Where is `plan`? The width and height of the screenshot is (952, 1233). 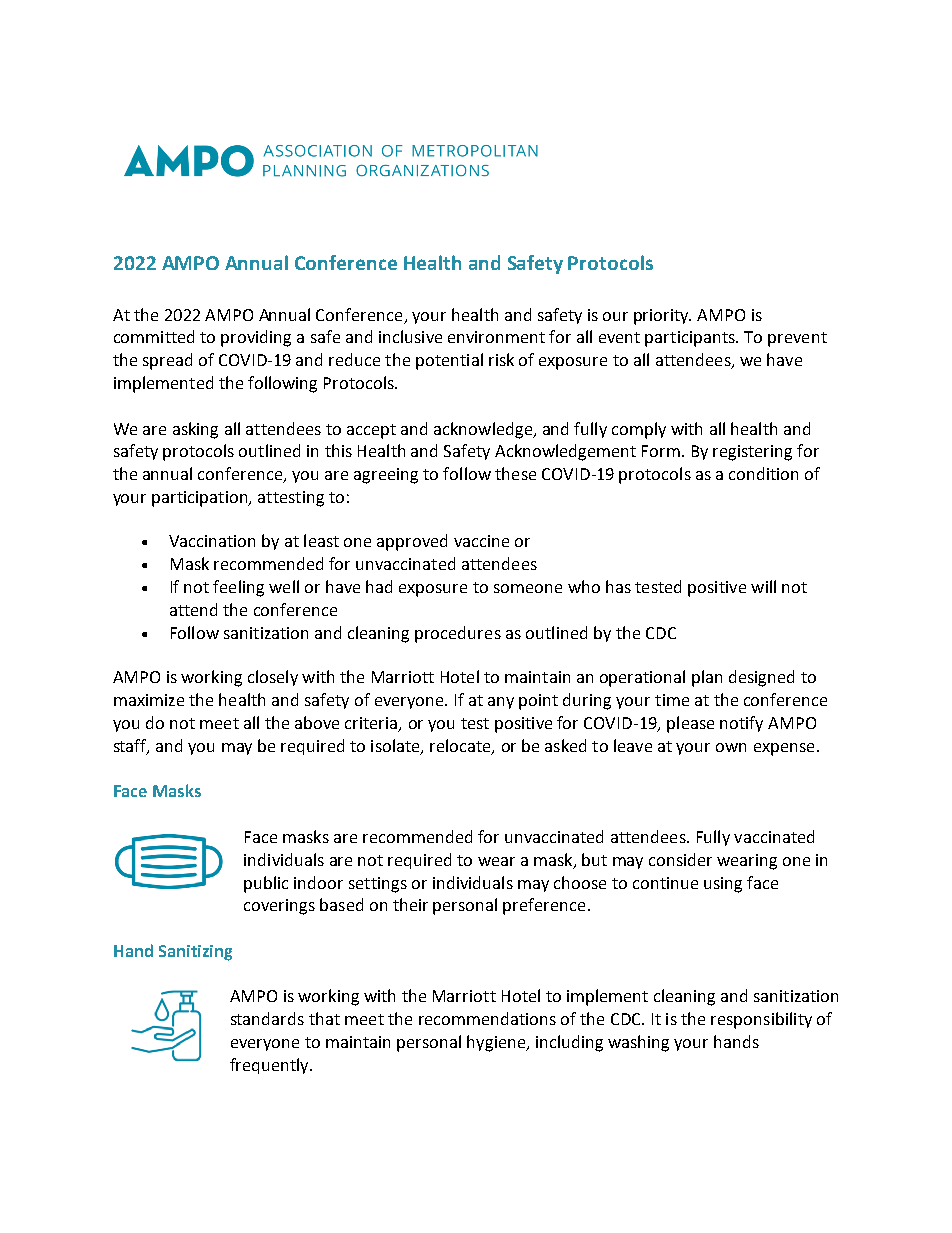 plan is located at coordinates (707, 678).
